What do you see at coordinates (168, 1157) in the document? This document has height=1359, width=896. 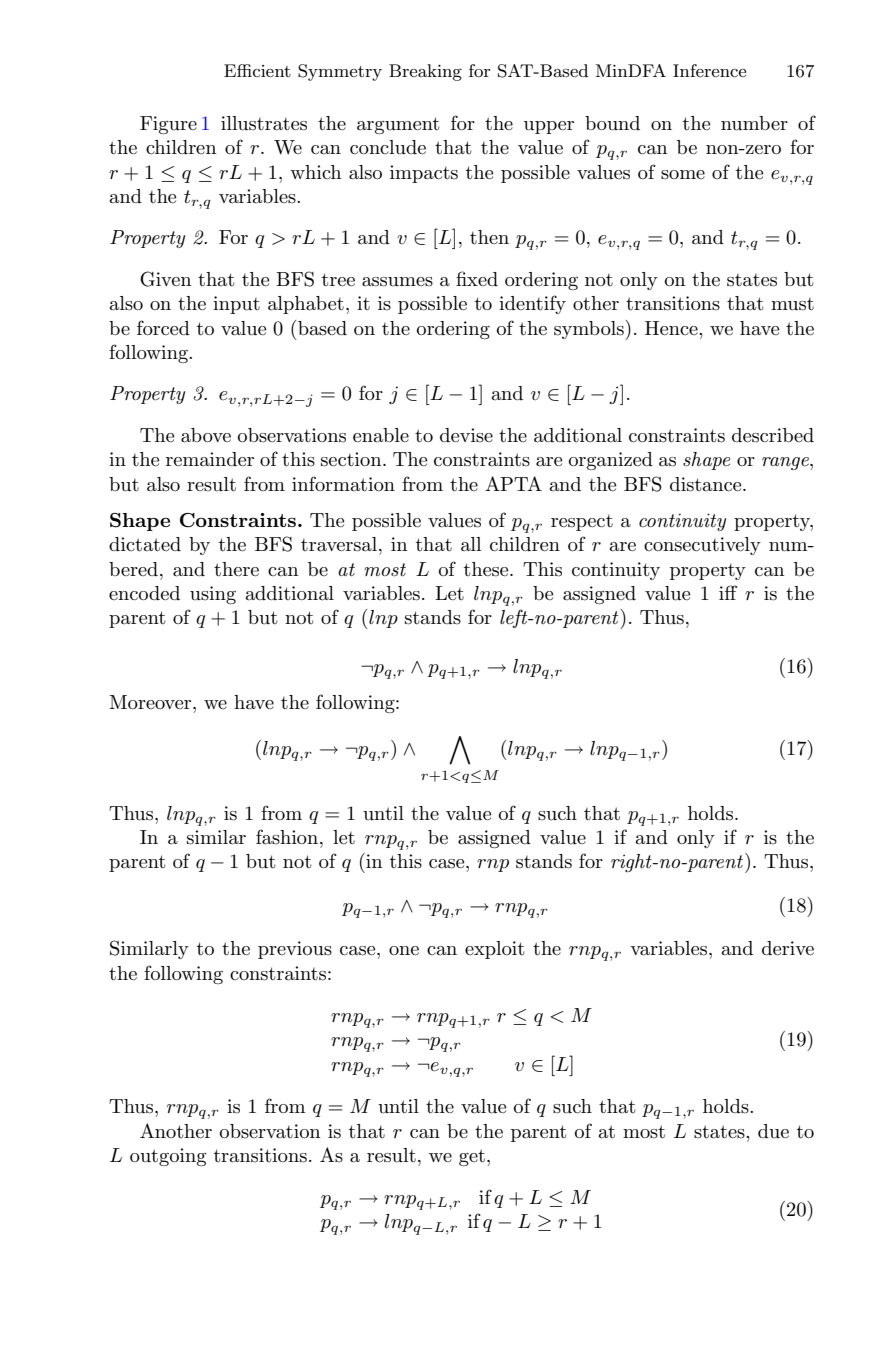 I see `outgoing` at bounding box center [168, 1157].
